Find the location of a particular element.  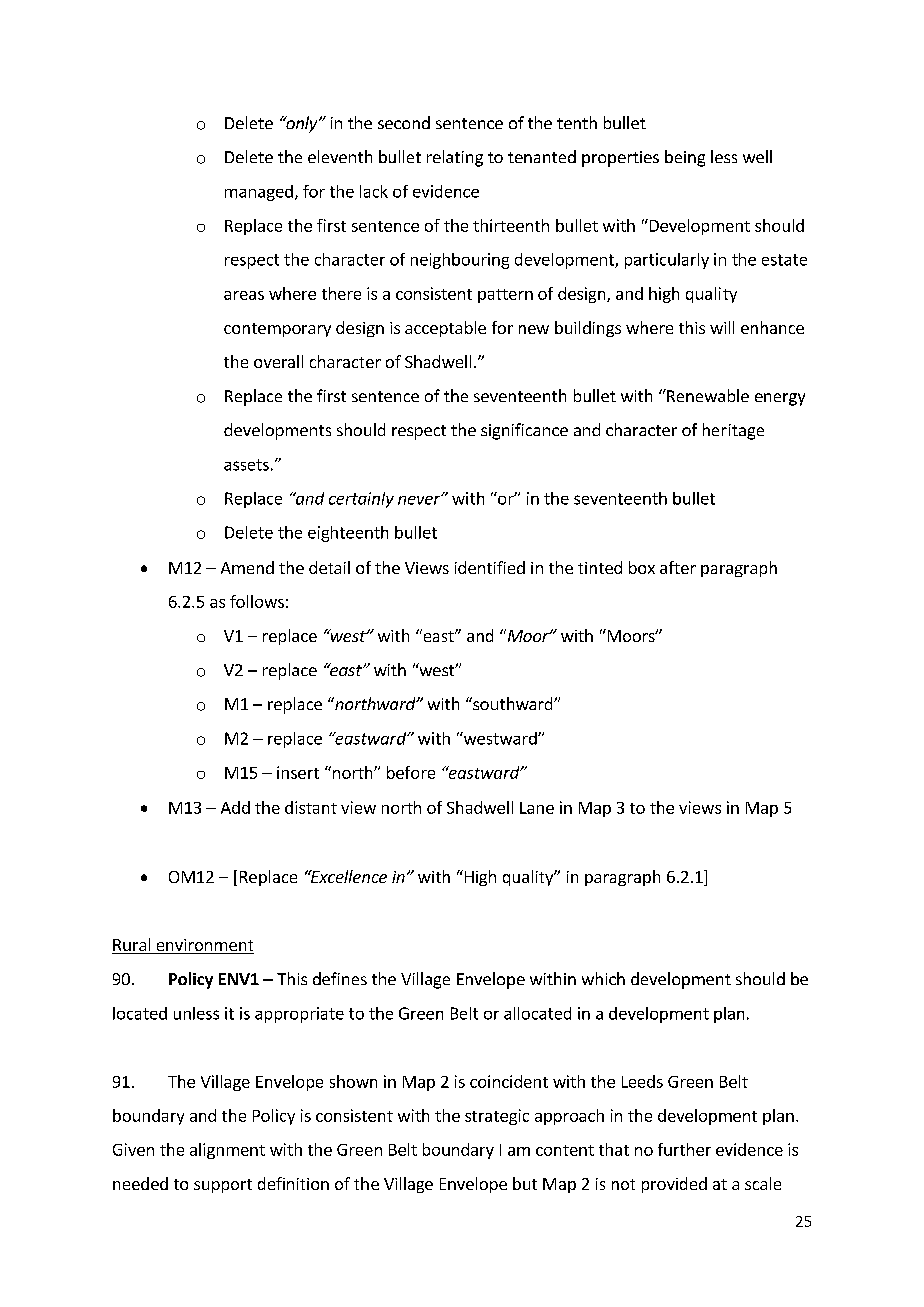

after is located at coordinates (678, 567).
